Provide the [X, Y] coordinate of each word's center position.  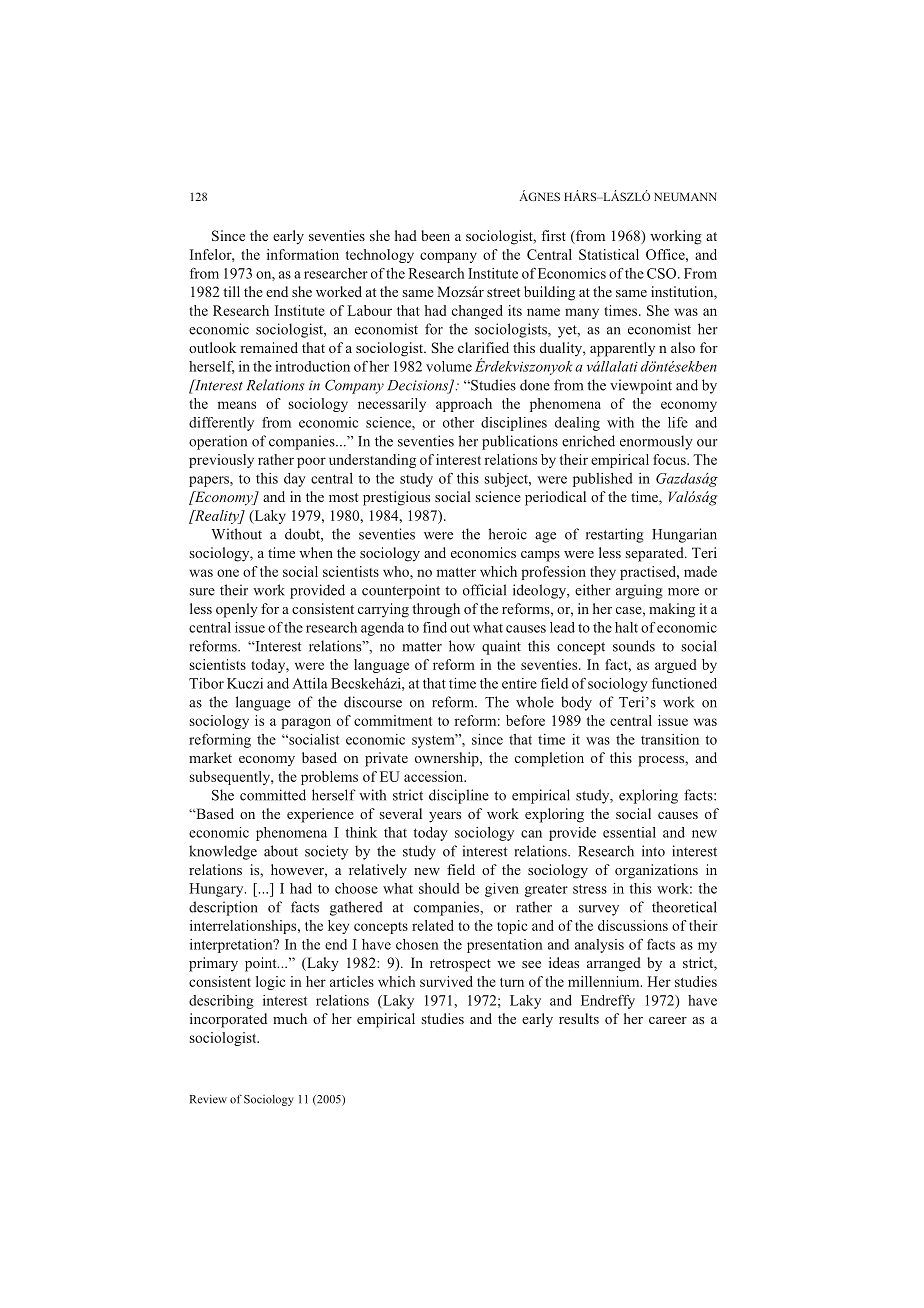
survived [446, 981]
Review [208, 1099]
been [435, 235]
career [668, 1020]
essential [629, 832]
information [303, 254]
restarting [615, 535]
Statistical [609, 254]
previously [221, 461]
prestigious [396, 498]
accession [435, 776]
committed [273, 795]
